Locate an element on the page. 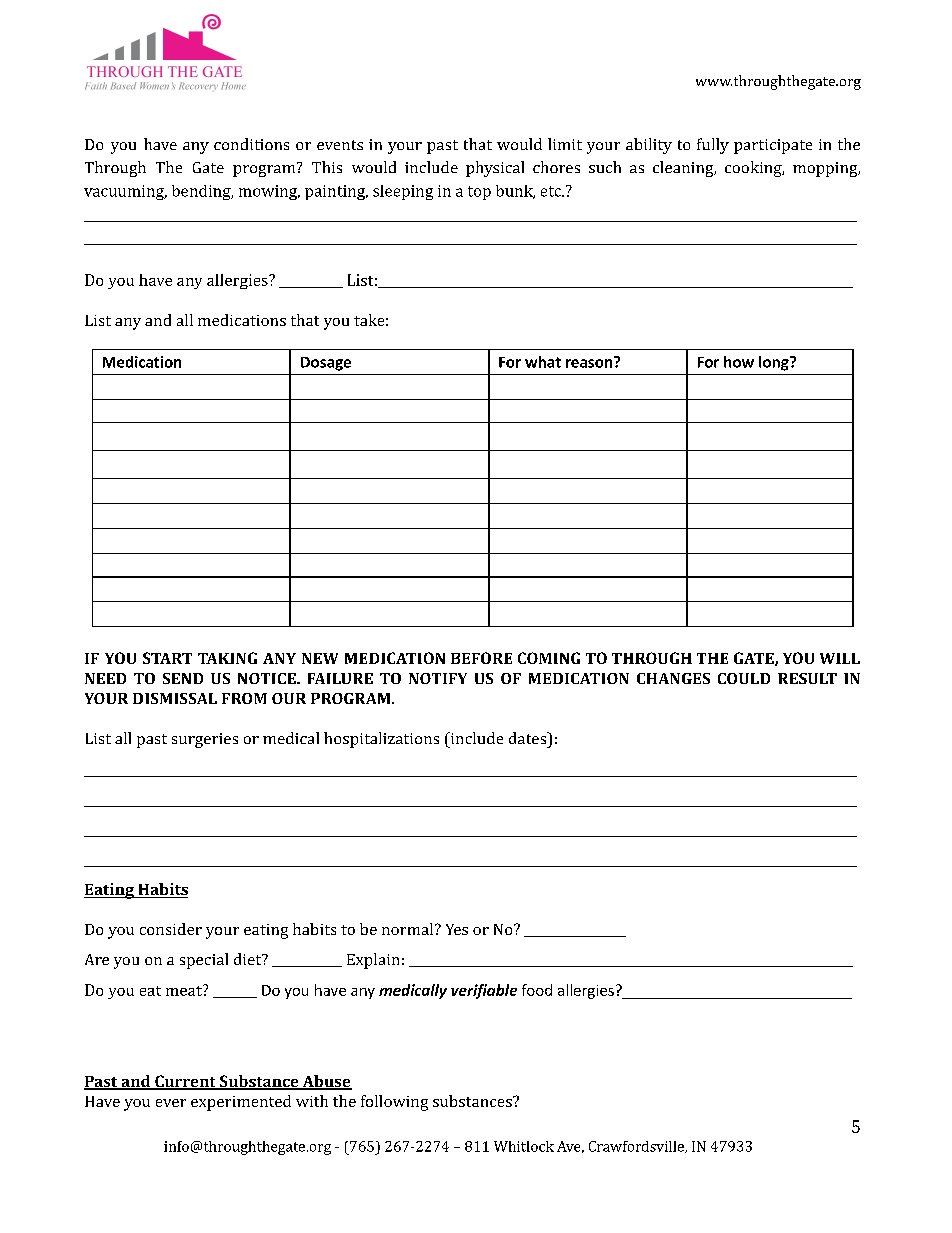  bending is located at coordinates (202, 192).
